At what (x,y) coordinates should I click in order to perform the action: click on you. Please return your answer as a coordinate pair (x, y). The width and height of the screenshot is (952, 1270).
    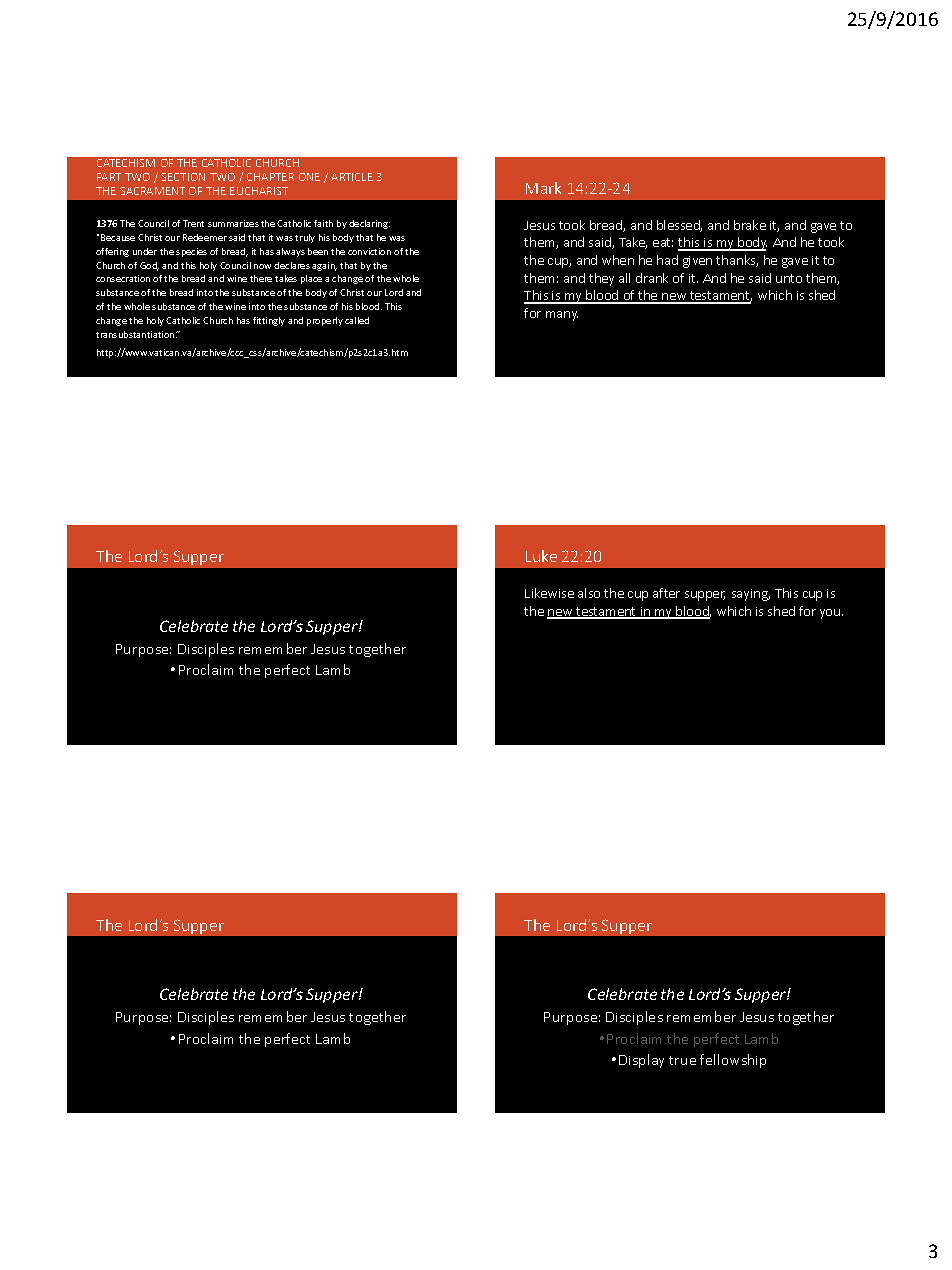
    Looking at the image, I should click on (831, 614).
